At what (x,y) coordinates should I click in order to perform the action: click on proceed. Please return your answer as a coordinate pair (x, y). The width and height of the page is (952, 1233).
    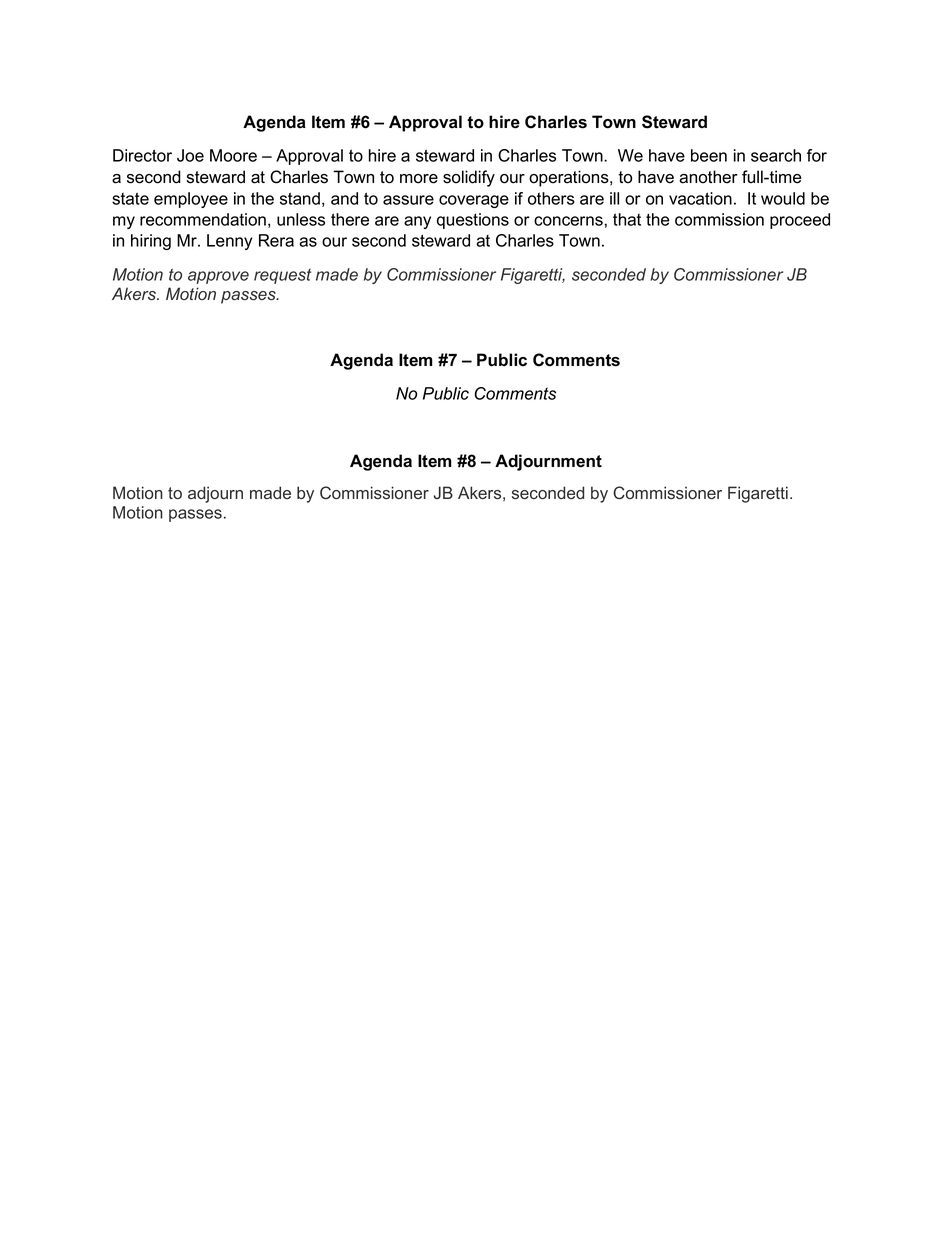
    Looking at the image, I should click on (800, 221).
